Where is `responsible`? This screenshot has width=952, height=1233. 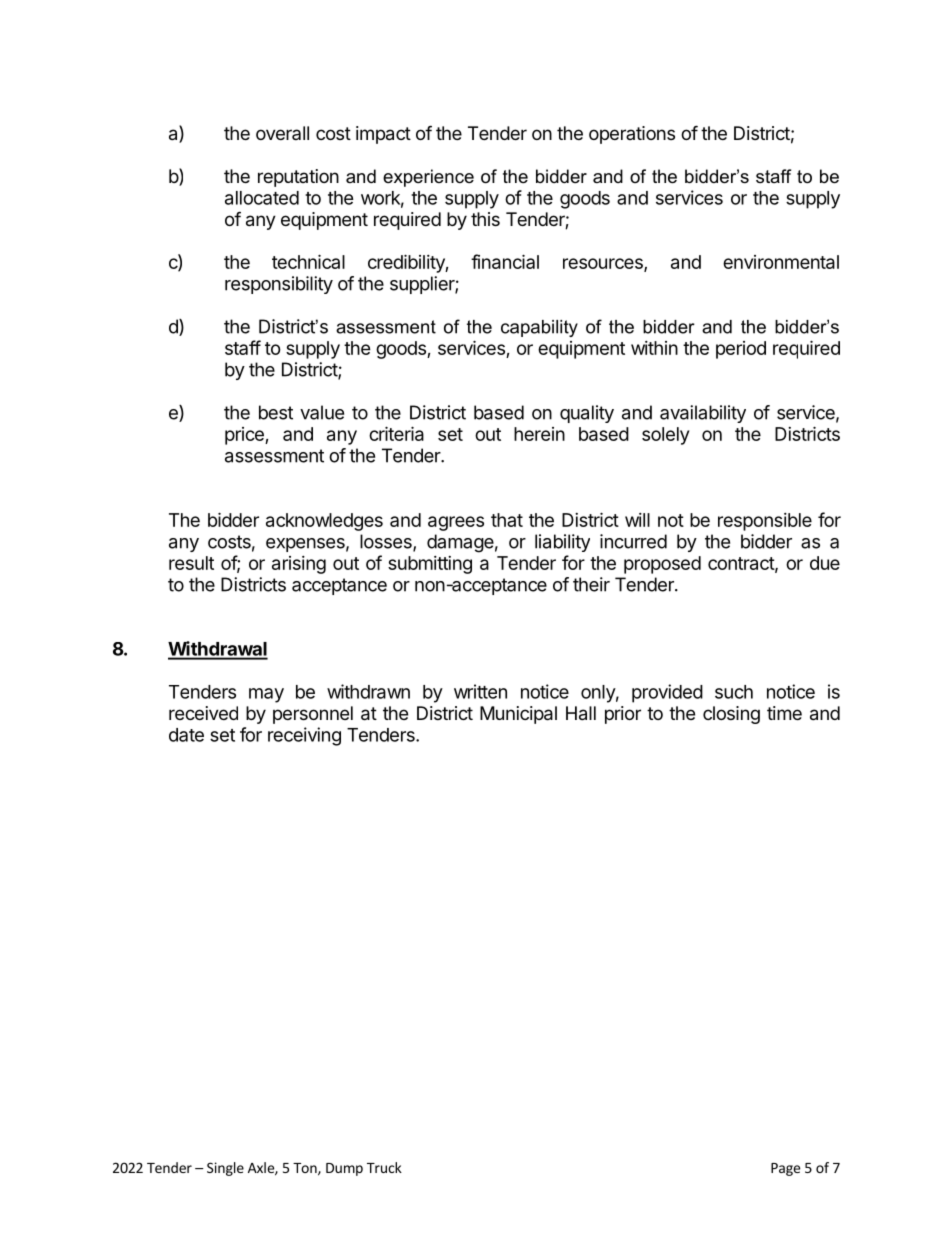
responsible is located at coordinates (765, 522).
